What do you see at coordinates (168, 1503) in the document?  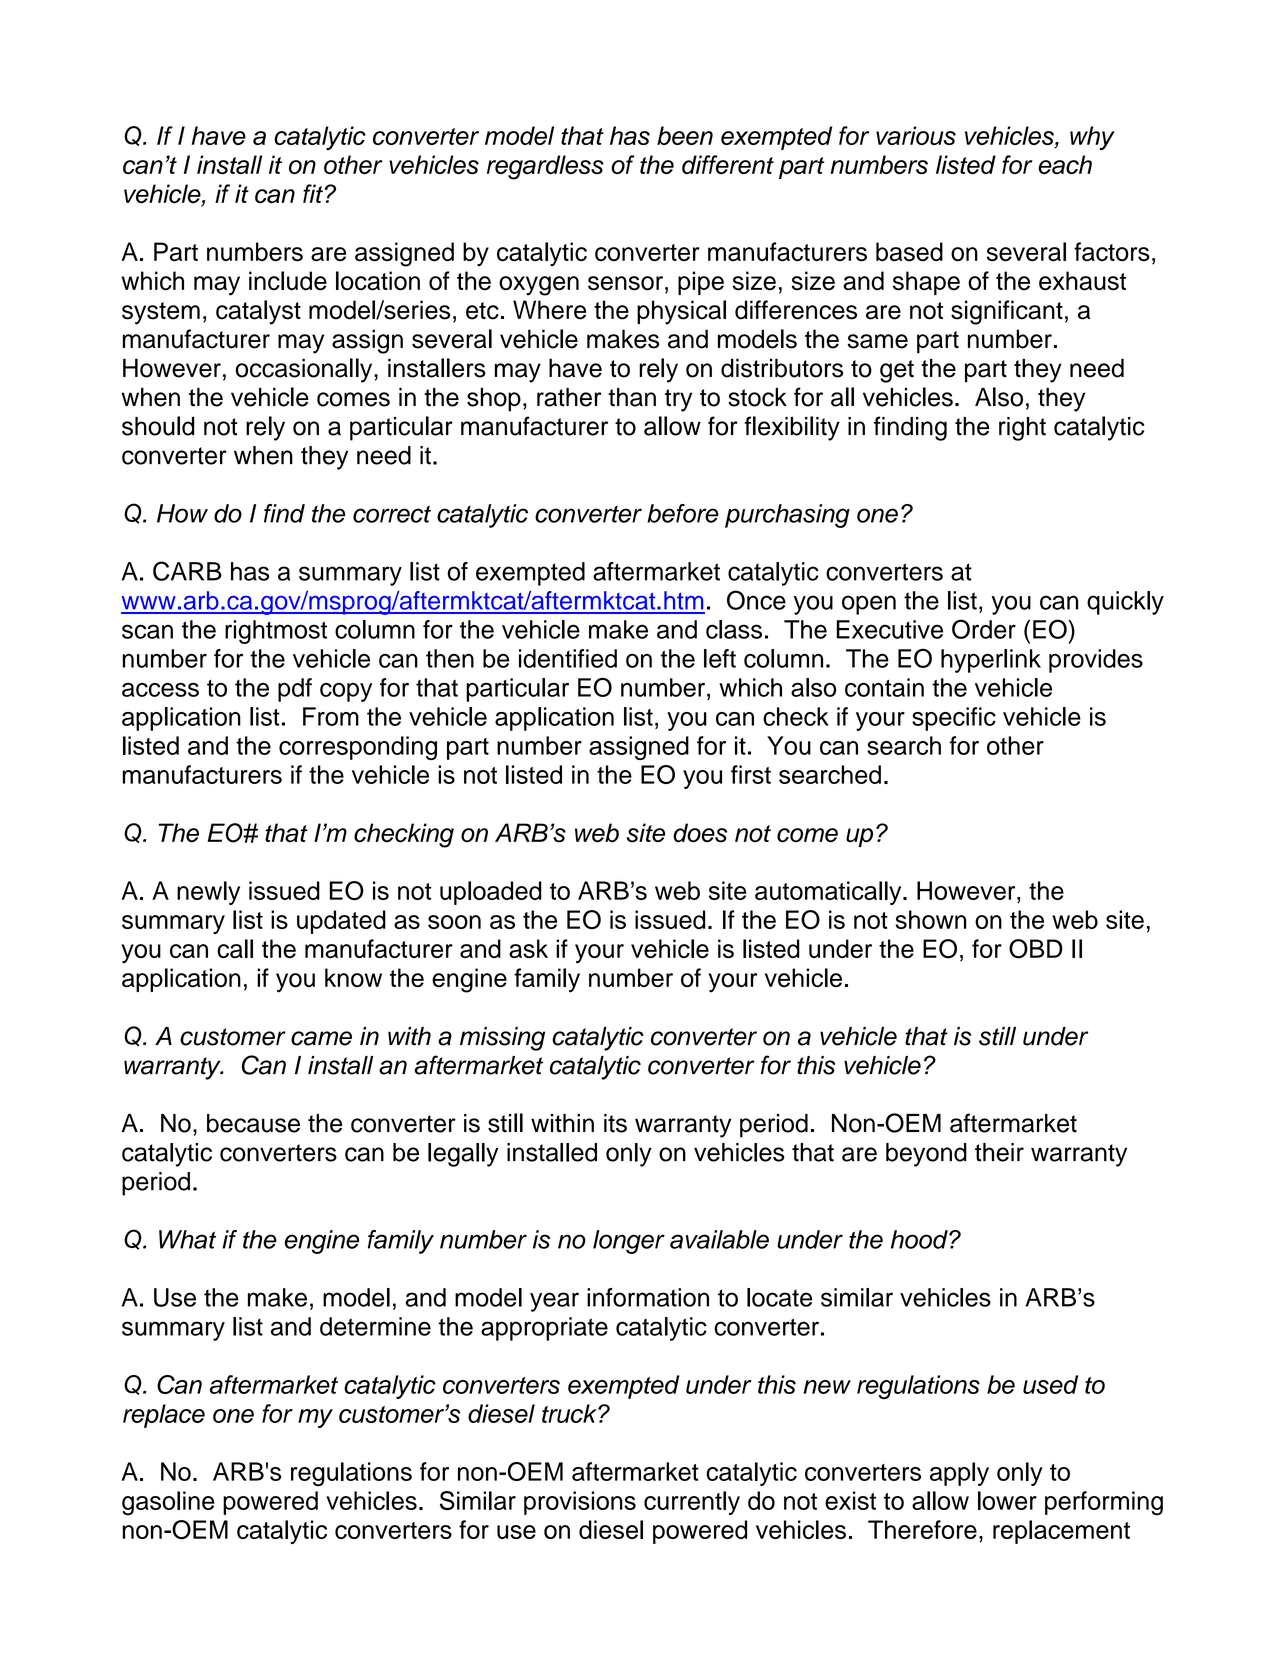 I see `gasoline` at bounding box center [168, 1503].
